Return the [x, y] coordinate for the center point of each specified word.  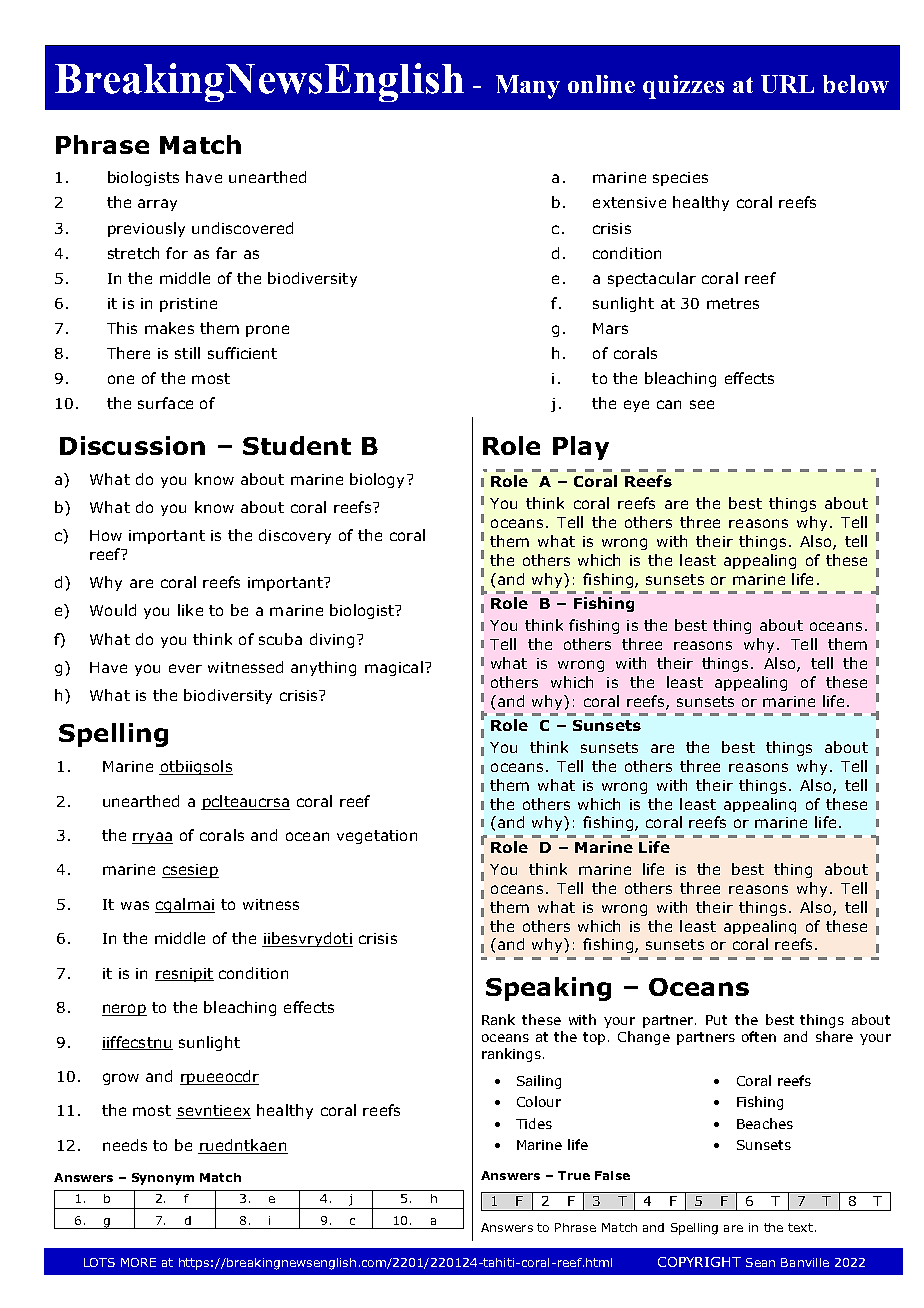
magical [394, 668]
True [574, 1175]
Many [528, 87]
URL [787, 84]
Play [581, 448]
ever [185, 668]
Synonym [163, 1179]
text [800, 1227]
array [157, 205]
